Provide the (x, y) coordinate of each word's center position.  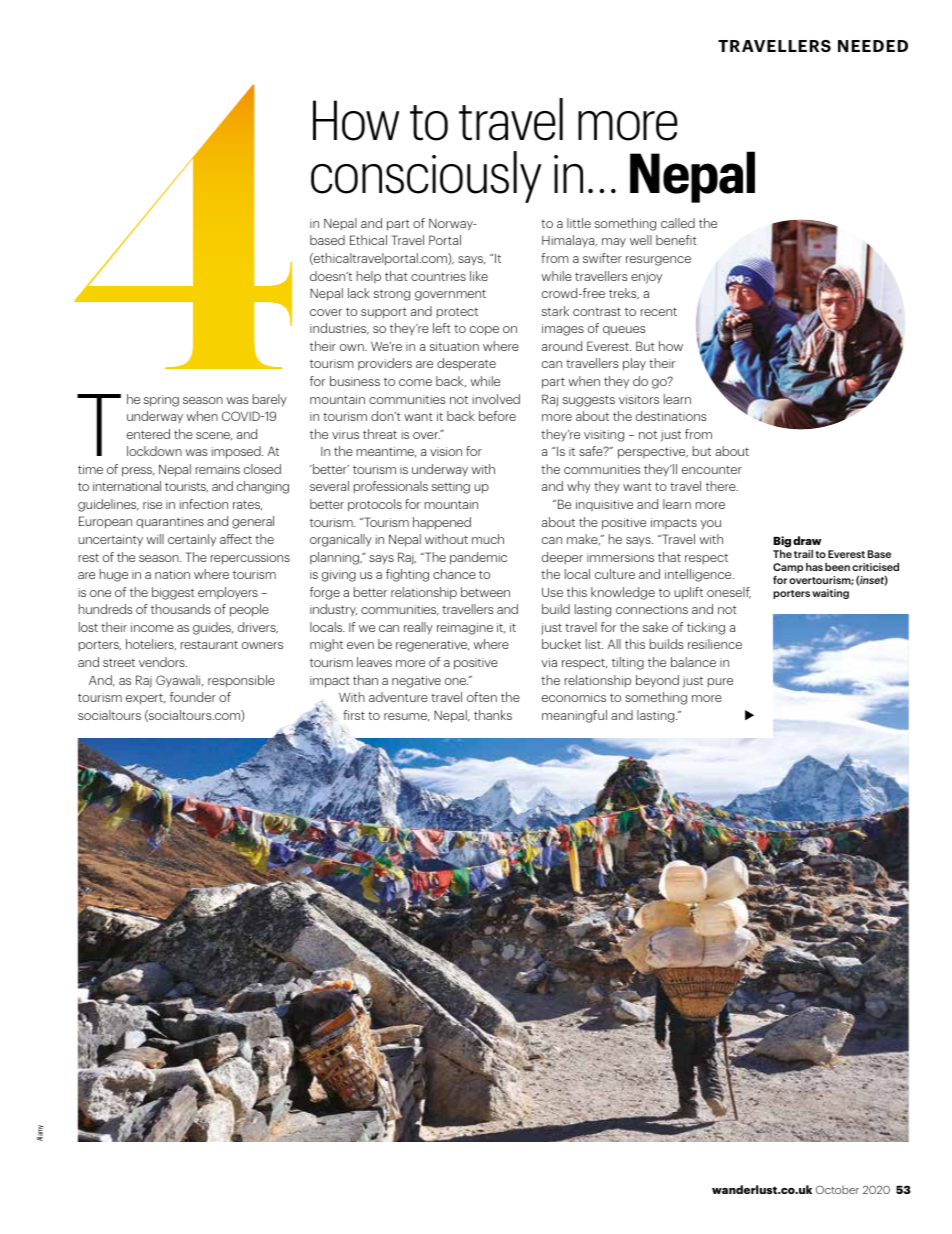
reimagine (465, 629)
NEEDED (873, 46)
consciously (426, 177)
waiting (830, 594)
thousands (181, 609)
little (579, 223)
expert (145, 699)
